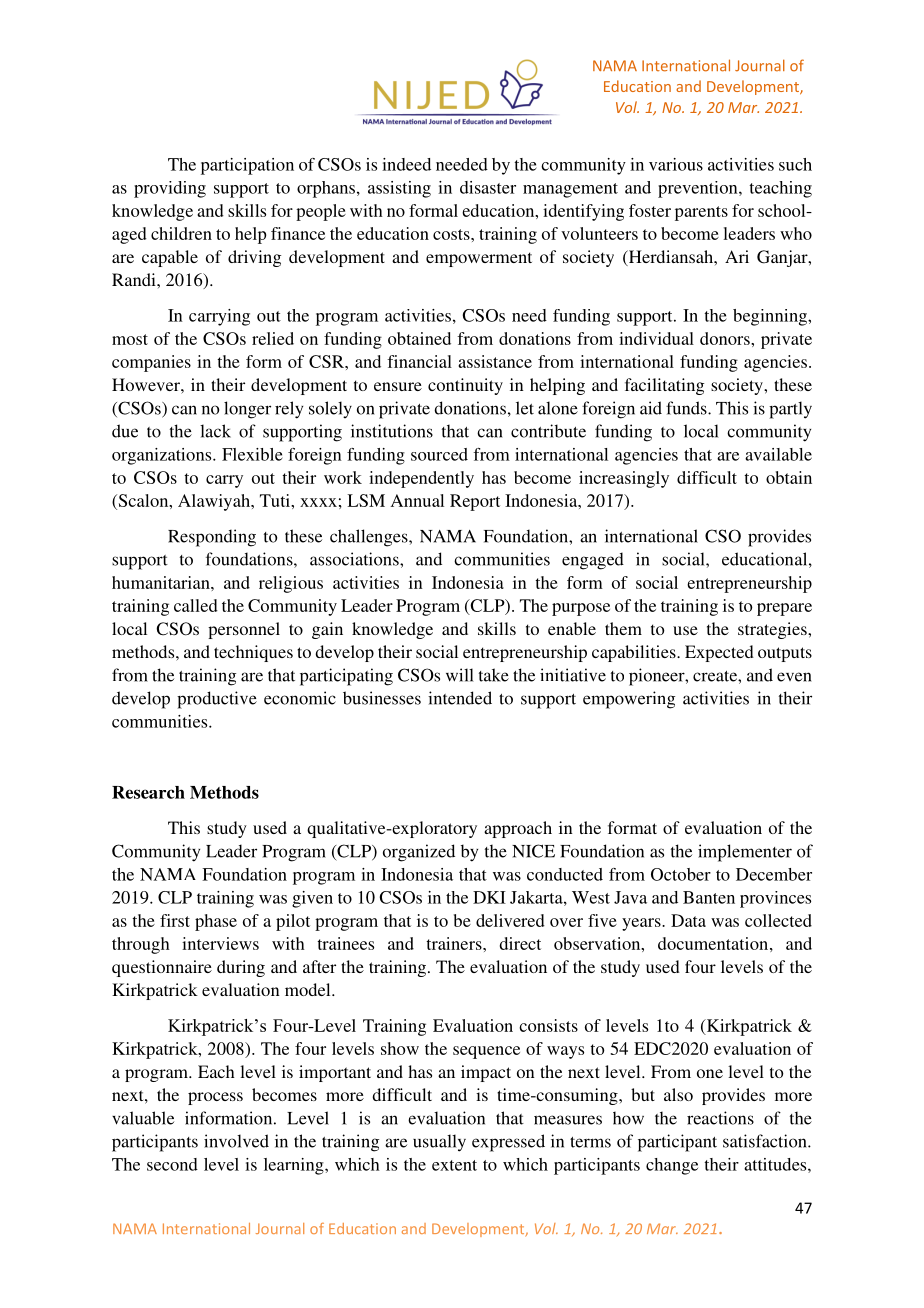 This image has height=1308, width=924. Describe the element at coordinates (217, 700) in the image. I see `productive` at that location.
